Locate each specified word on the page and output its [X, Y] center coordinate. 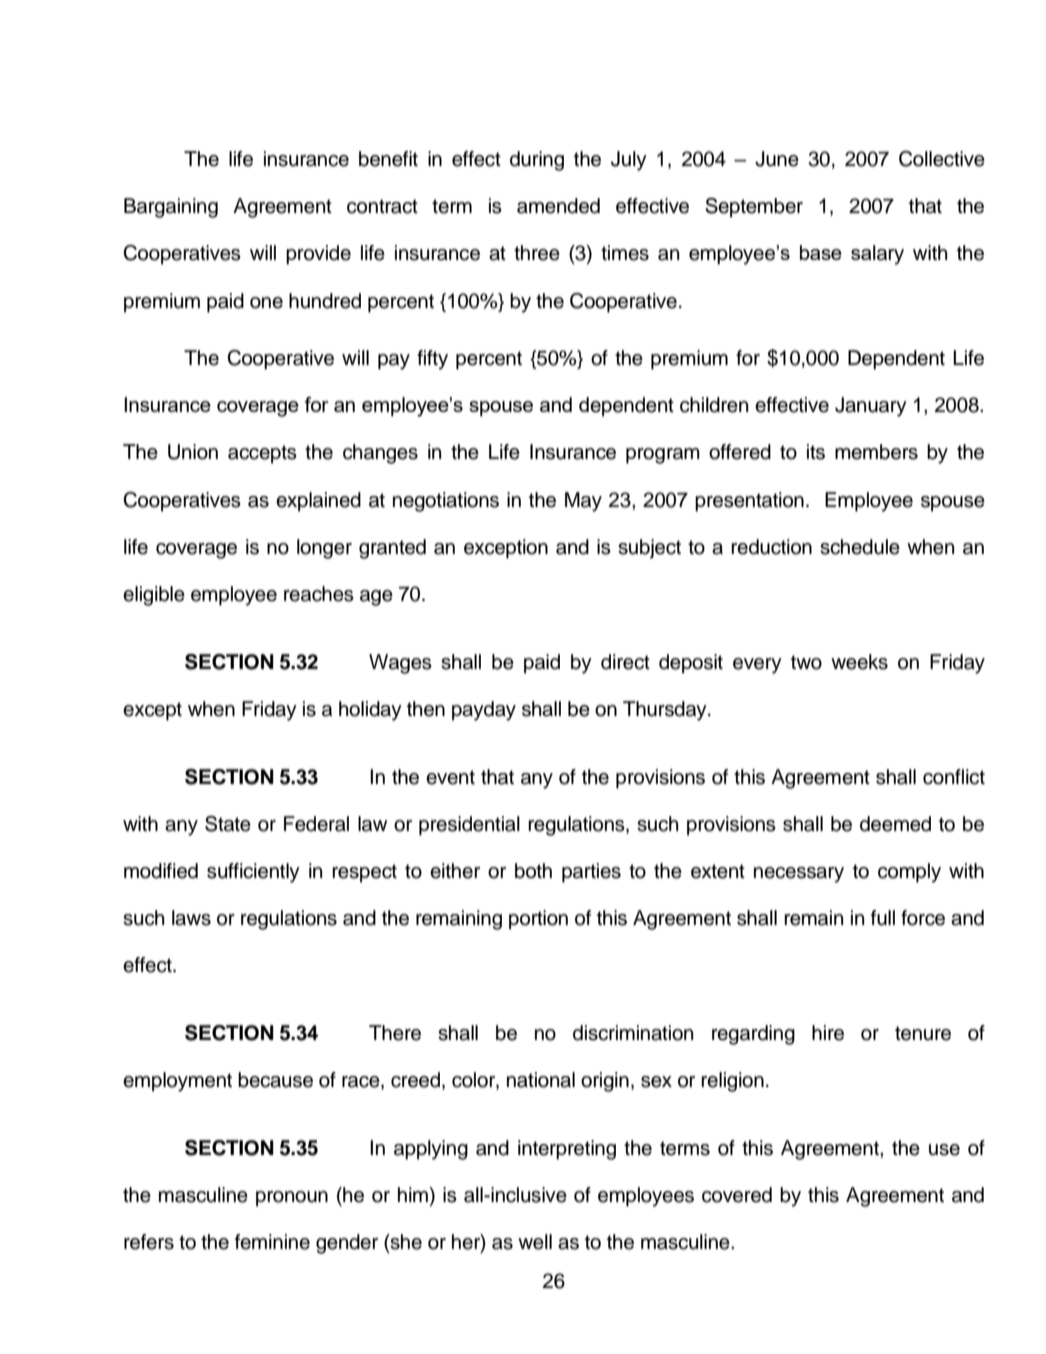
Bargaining [171, 208]
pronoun [292, 1199]
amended [558, 206]
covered [737, 1195]
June [777, 159]
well [535, 1242]
